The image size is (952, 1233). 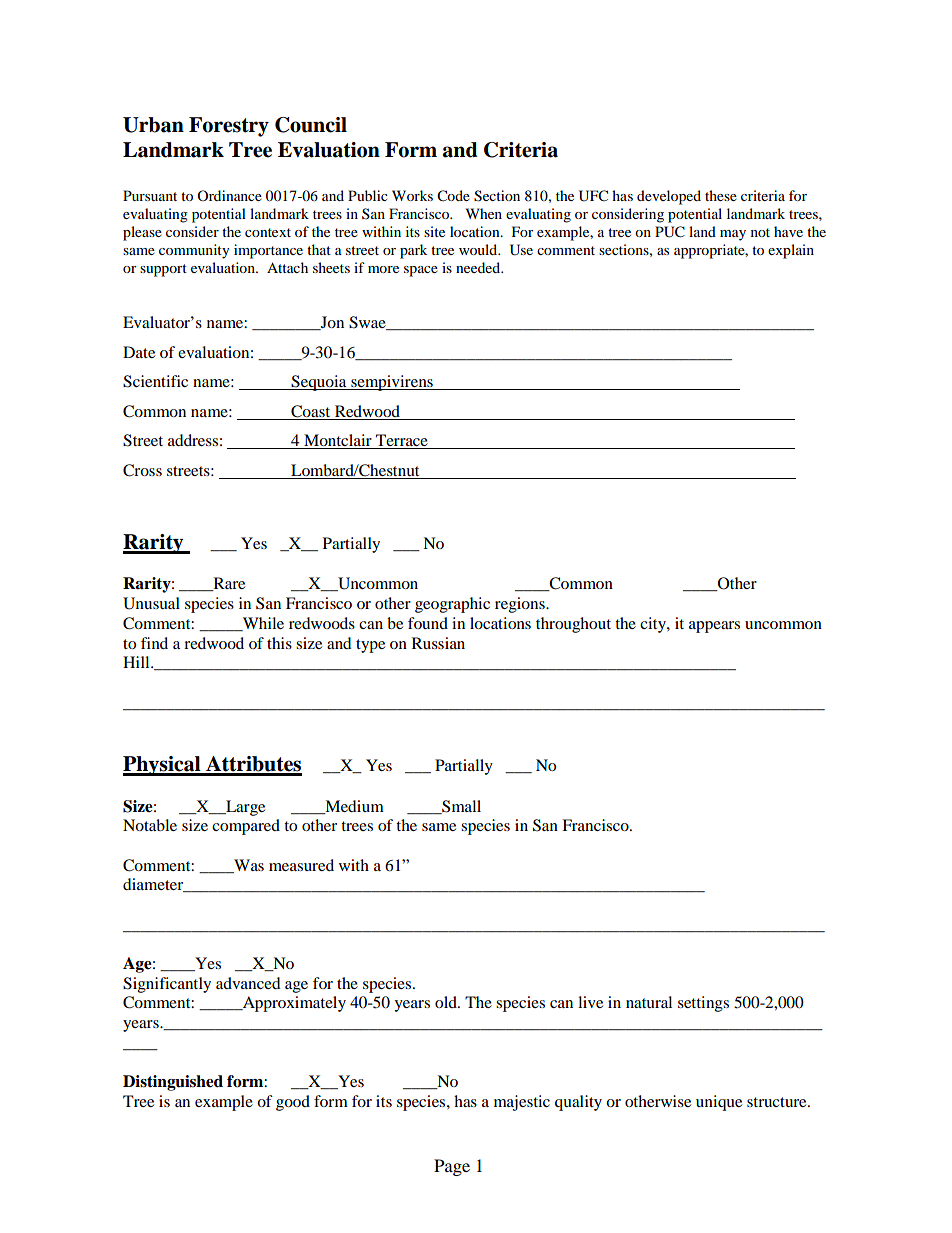 What do you see at coordinates (229, 127) in the screenshot?
I see `Forestry` at bounding box center [229, 127].
